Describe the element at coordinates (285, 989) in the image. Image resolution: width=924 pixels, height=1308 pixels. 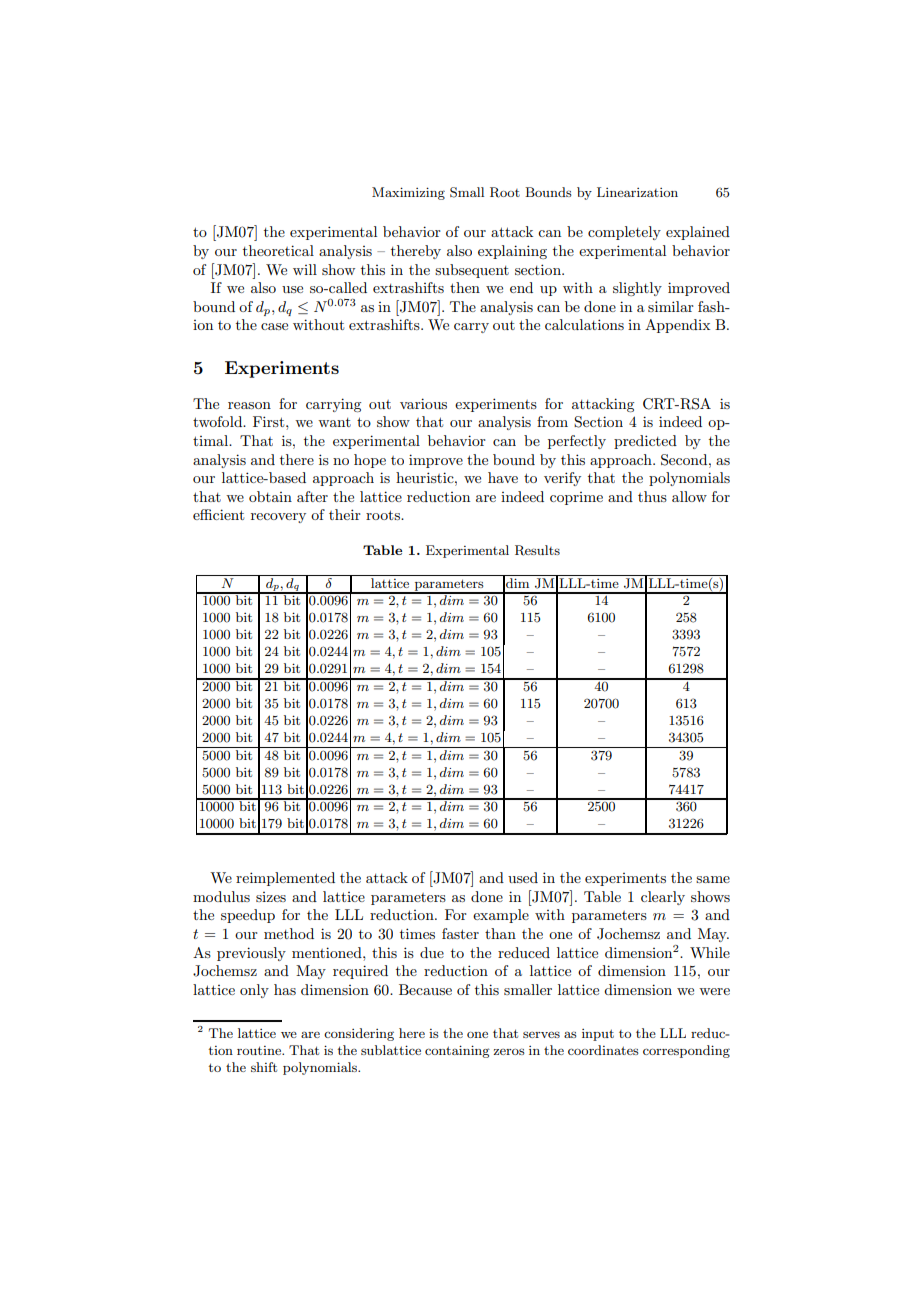
I see `has` at that location.
